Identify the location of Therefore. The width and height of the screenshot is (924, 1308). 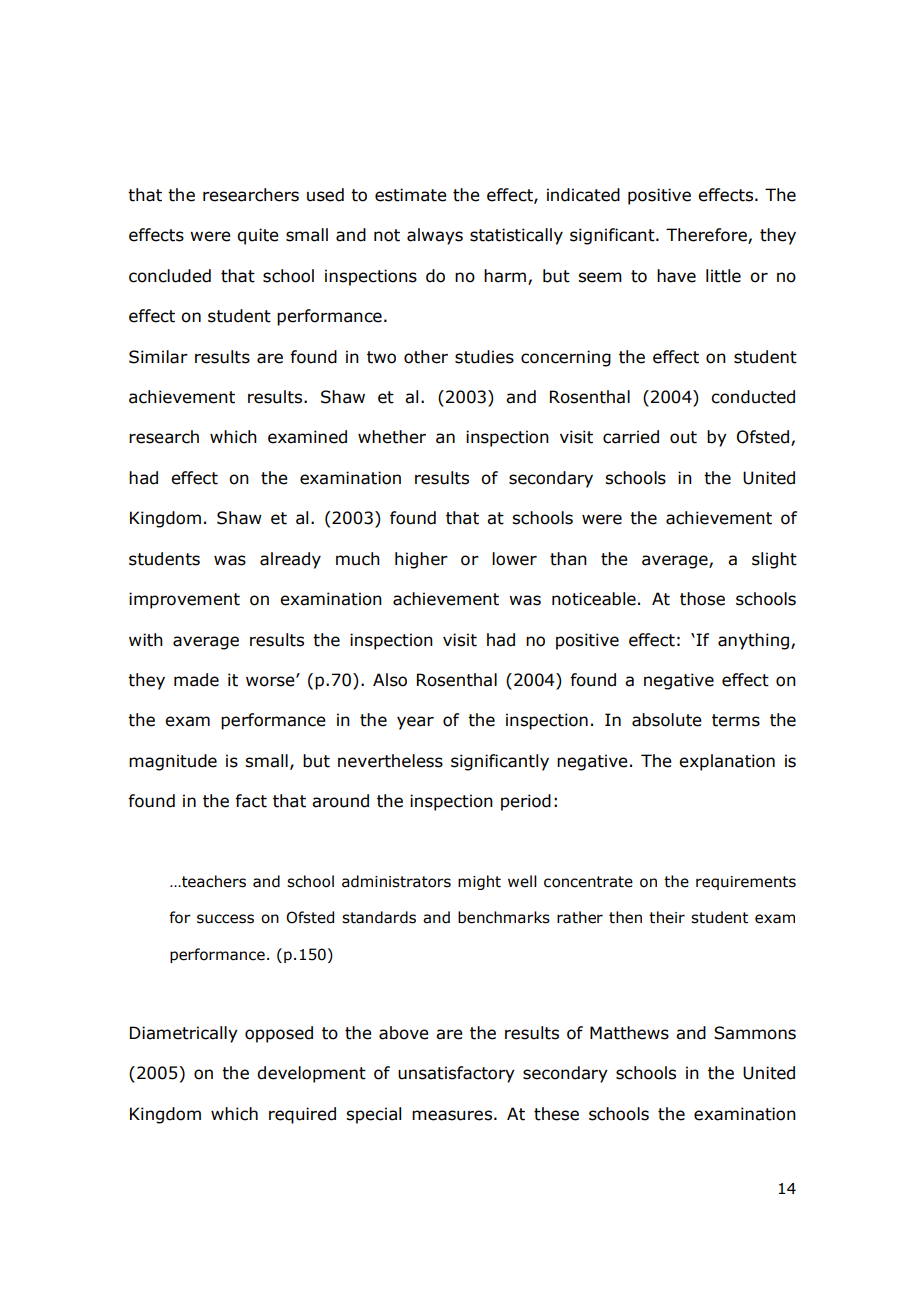
(707, 236).
